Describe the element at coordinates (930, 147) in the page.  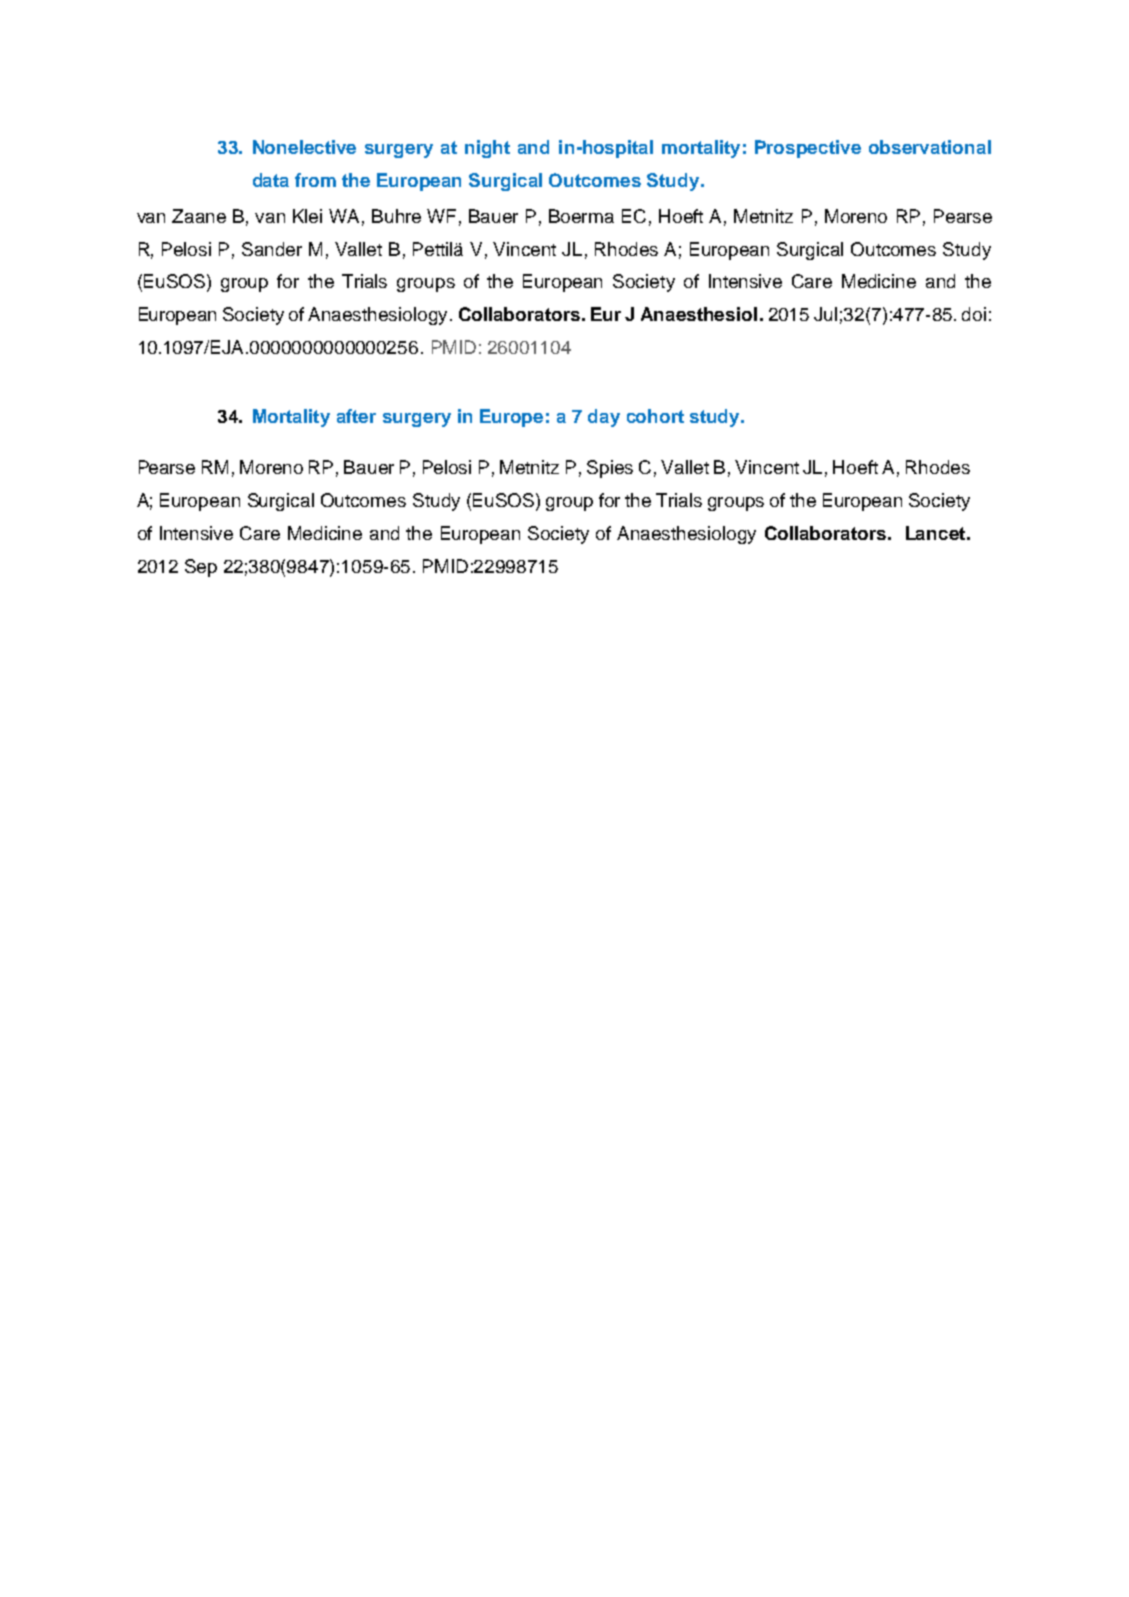
I see `observational` at that location.
